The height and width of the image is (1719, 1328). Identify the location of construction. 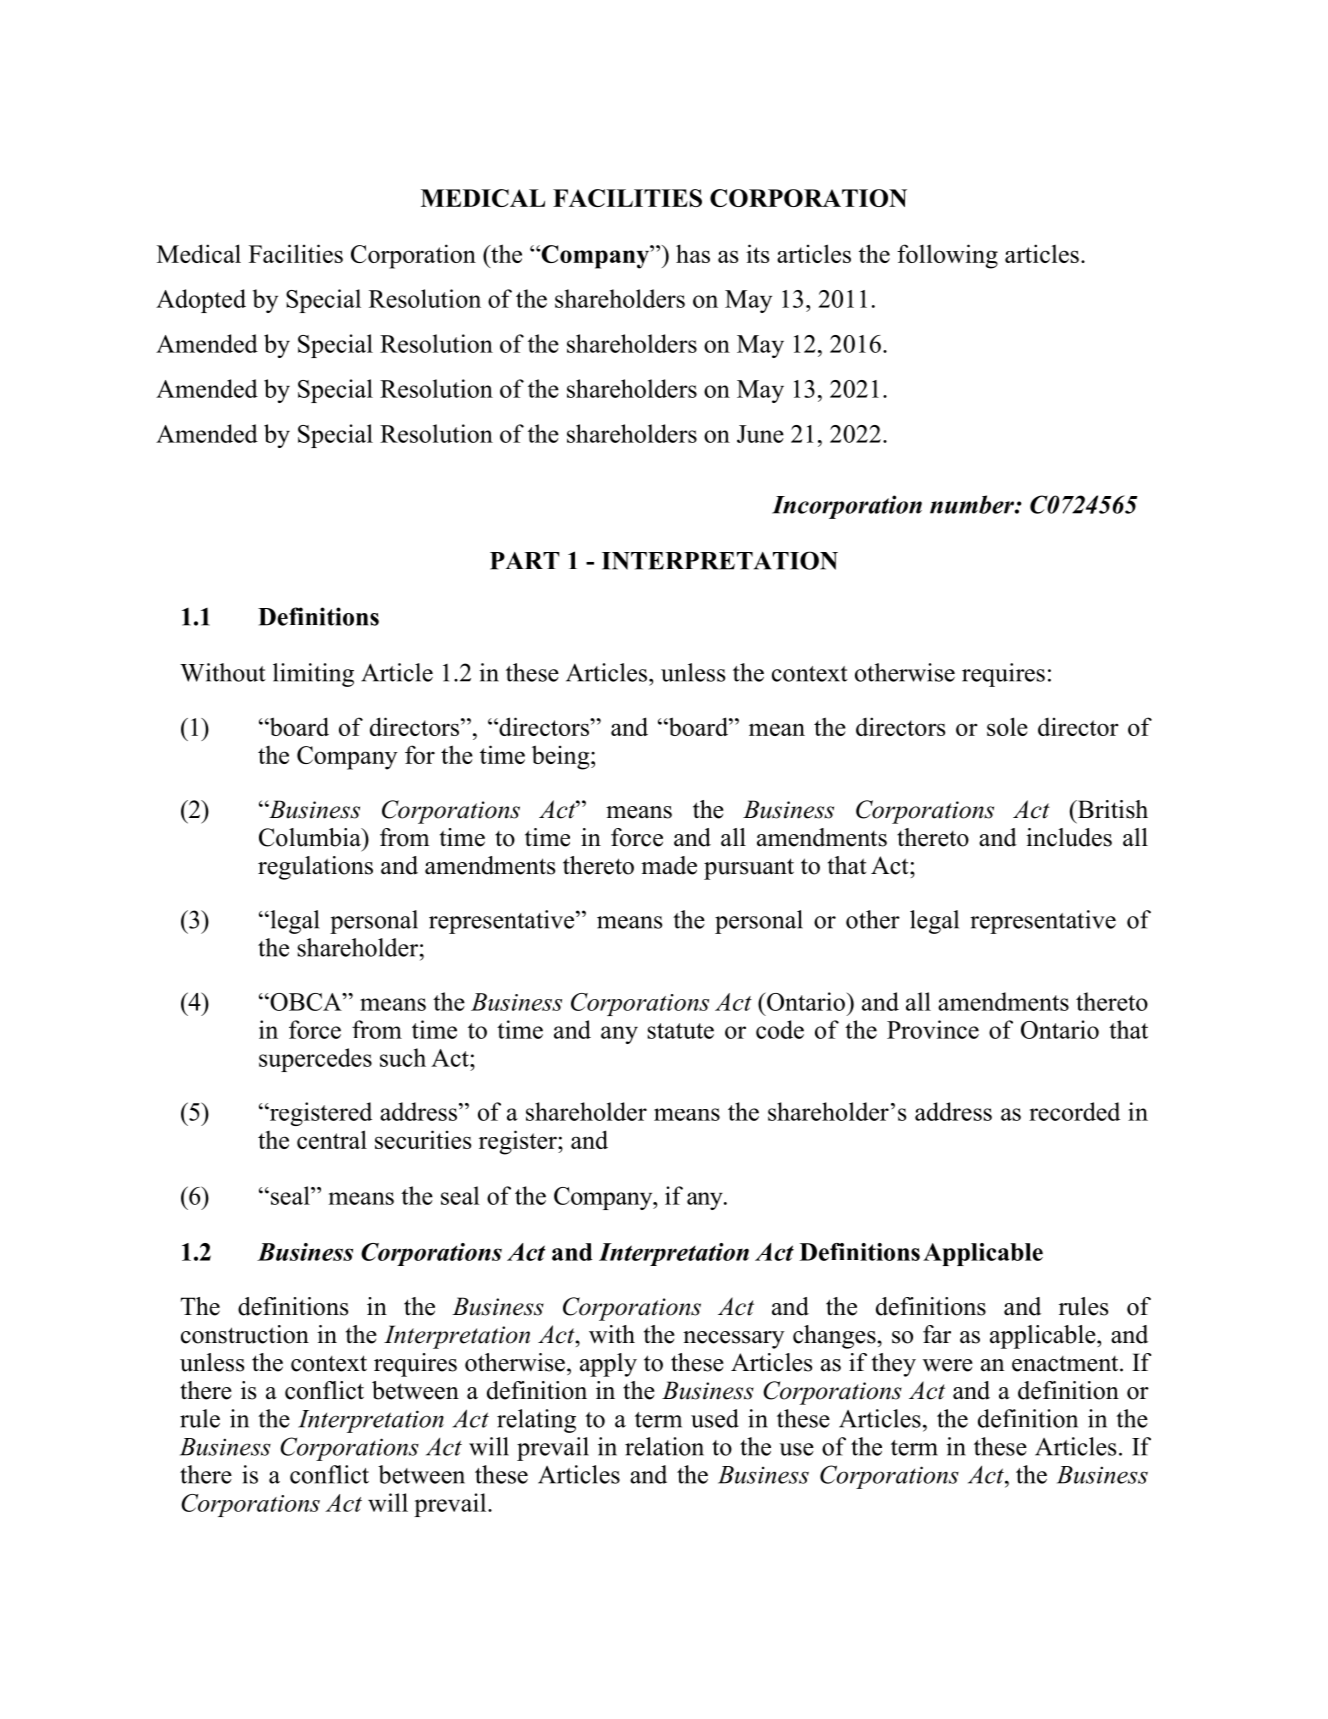
(245, 1334).
